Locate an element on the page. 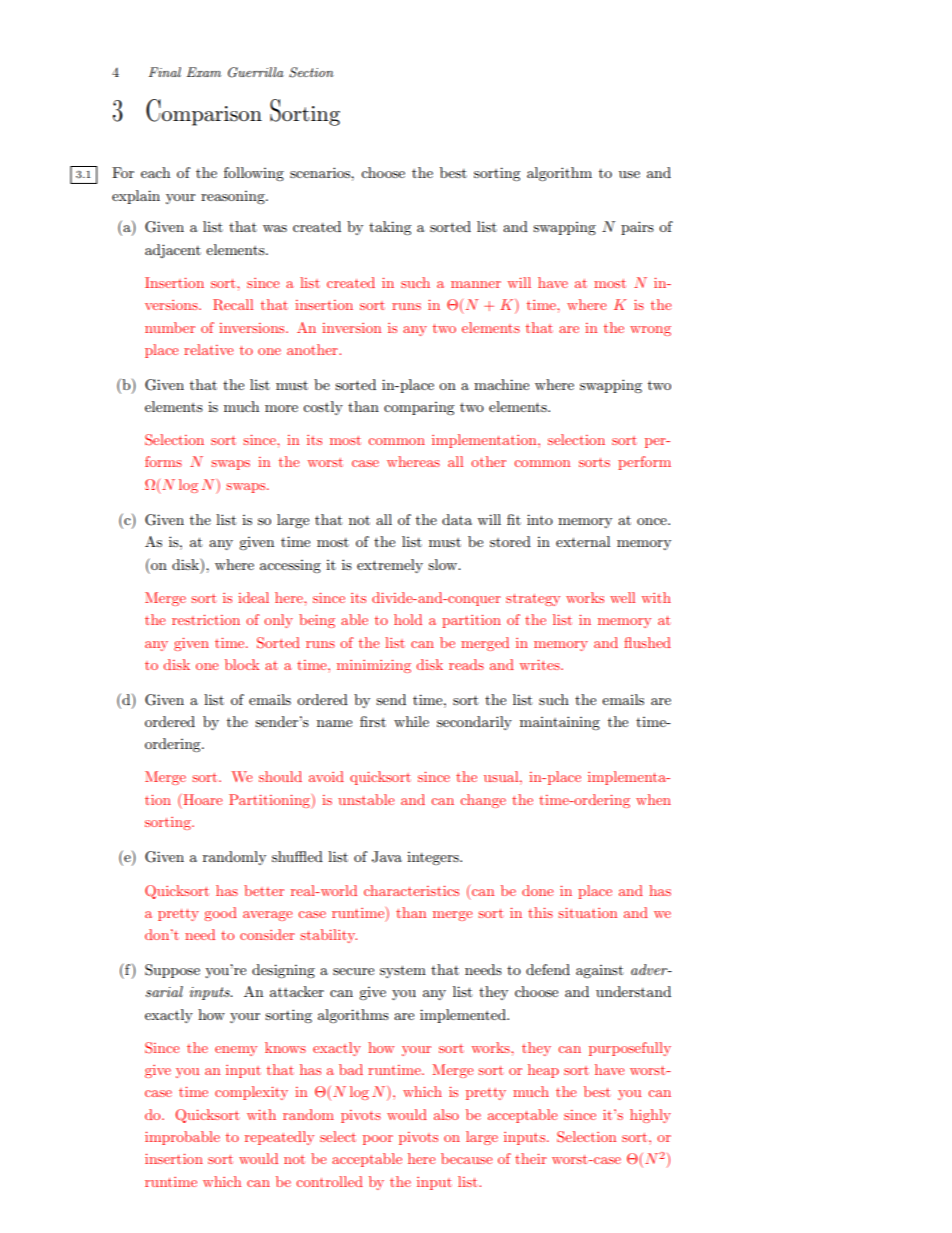 Image resolution: width=952 pixels, height=1233 pixels. well is located at coordinates (622, 597).
